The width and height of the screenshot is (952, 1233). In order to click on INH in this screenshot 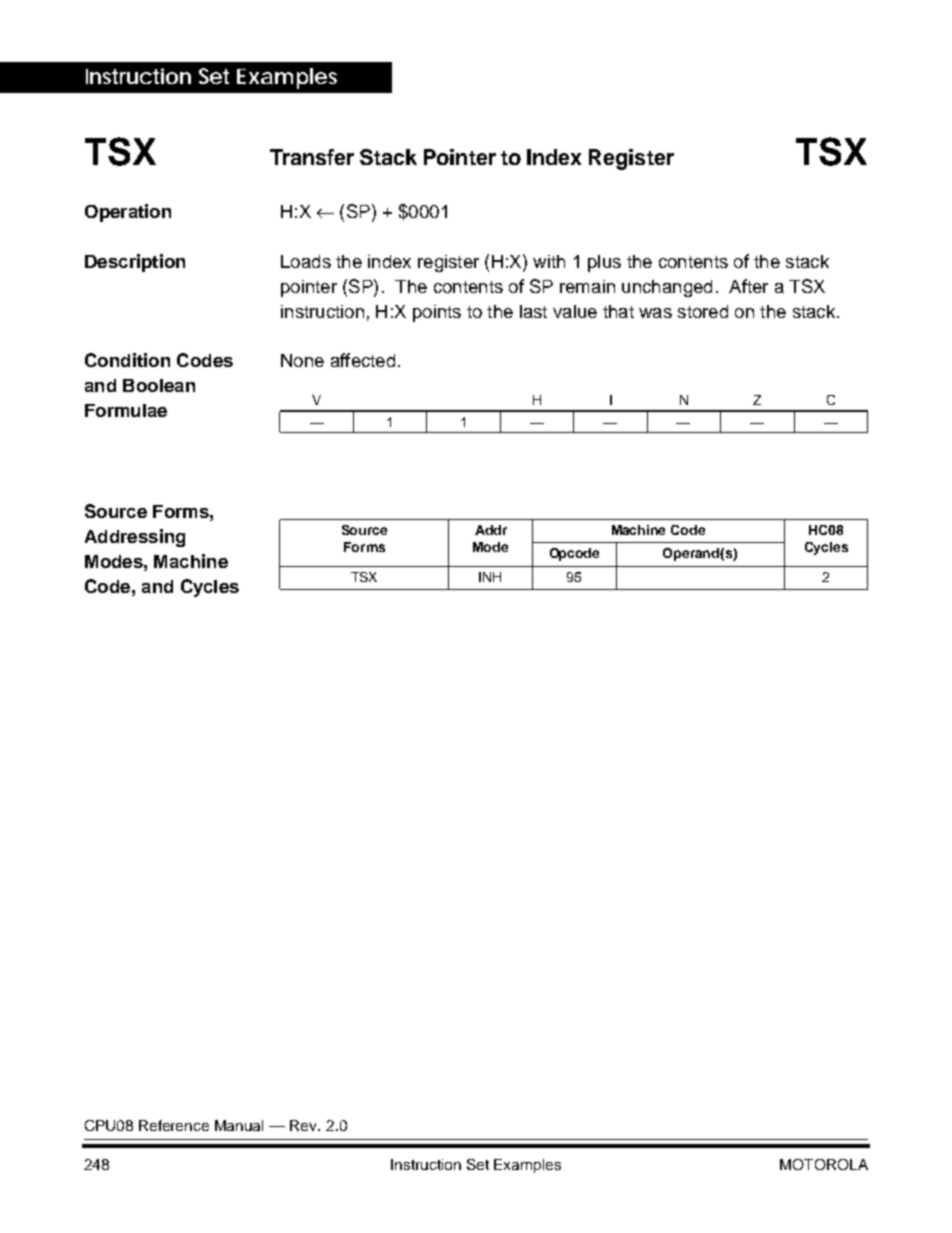, I will do `click(490, 577)`.
